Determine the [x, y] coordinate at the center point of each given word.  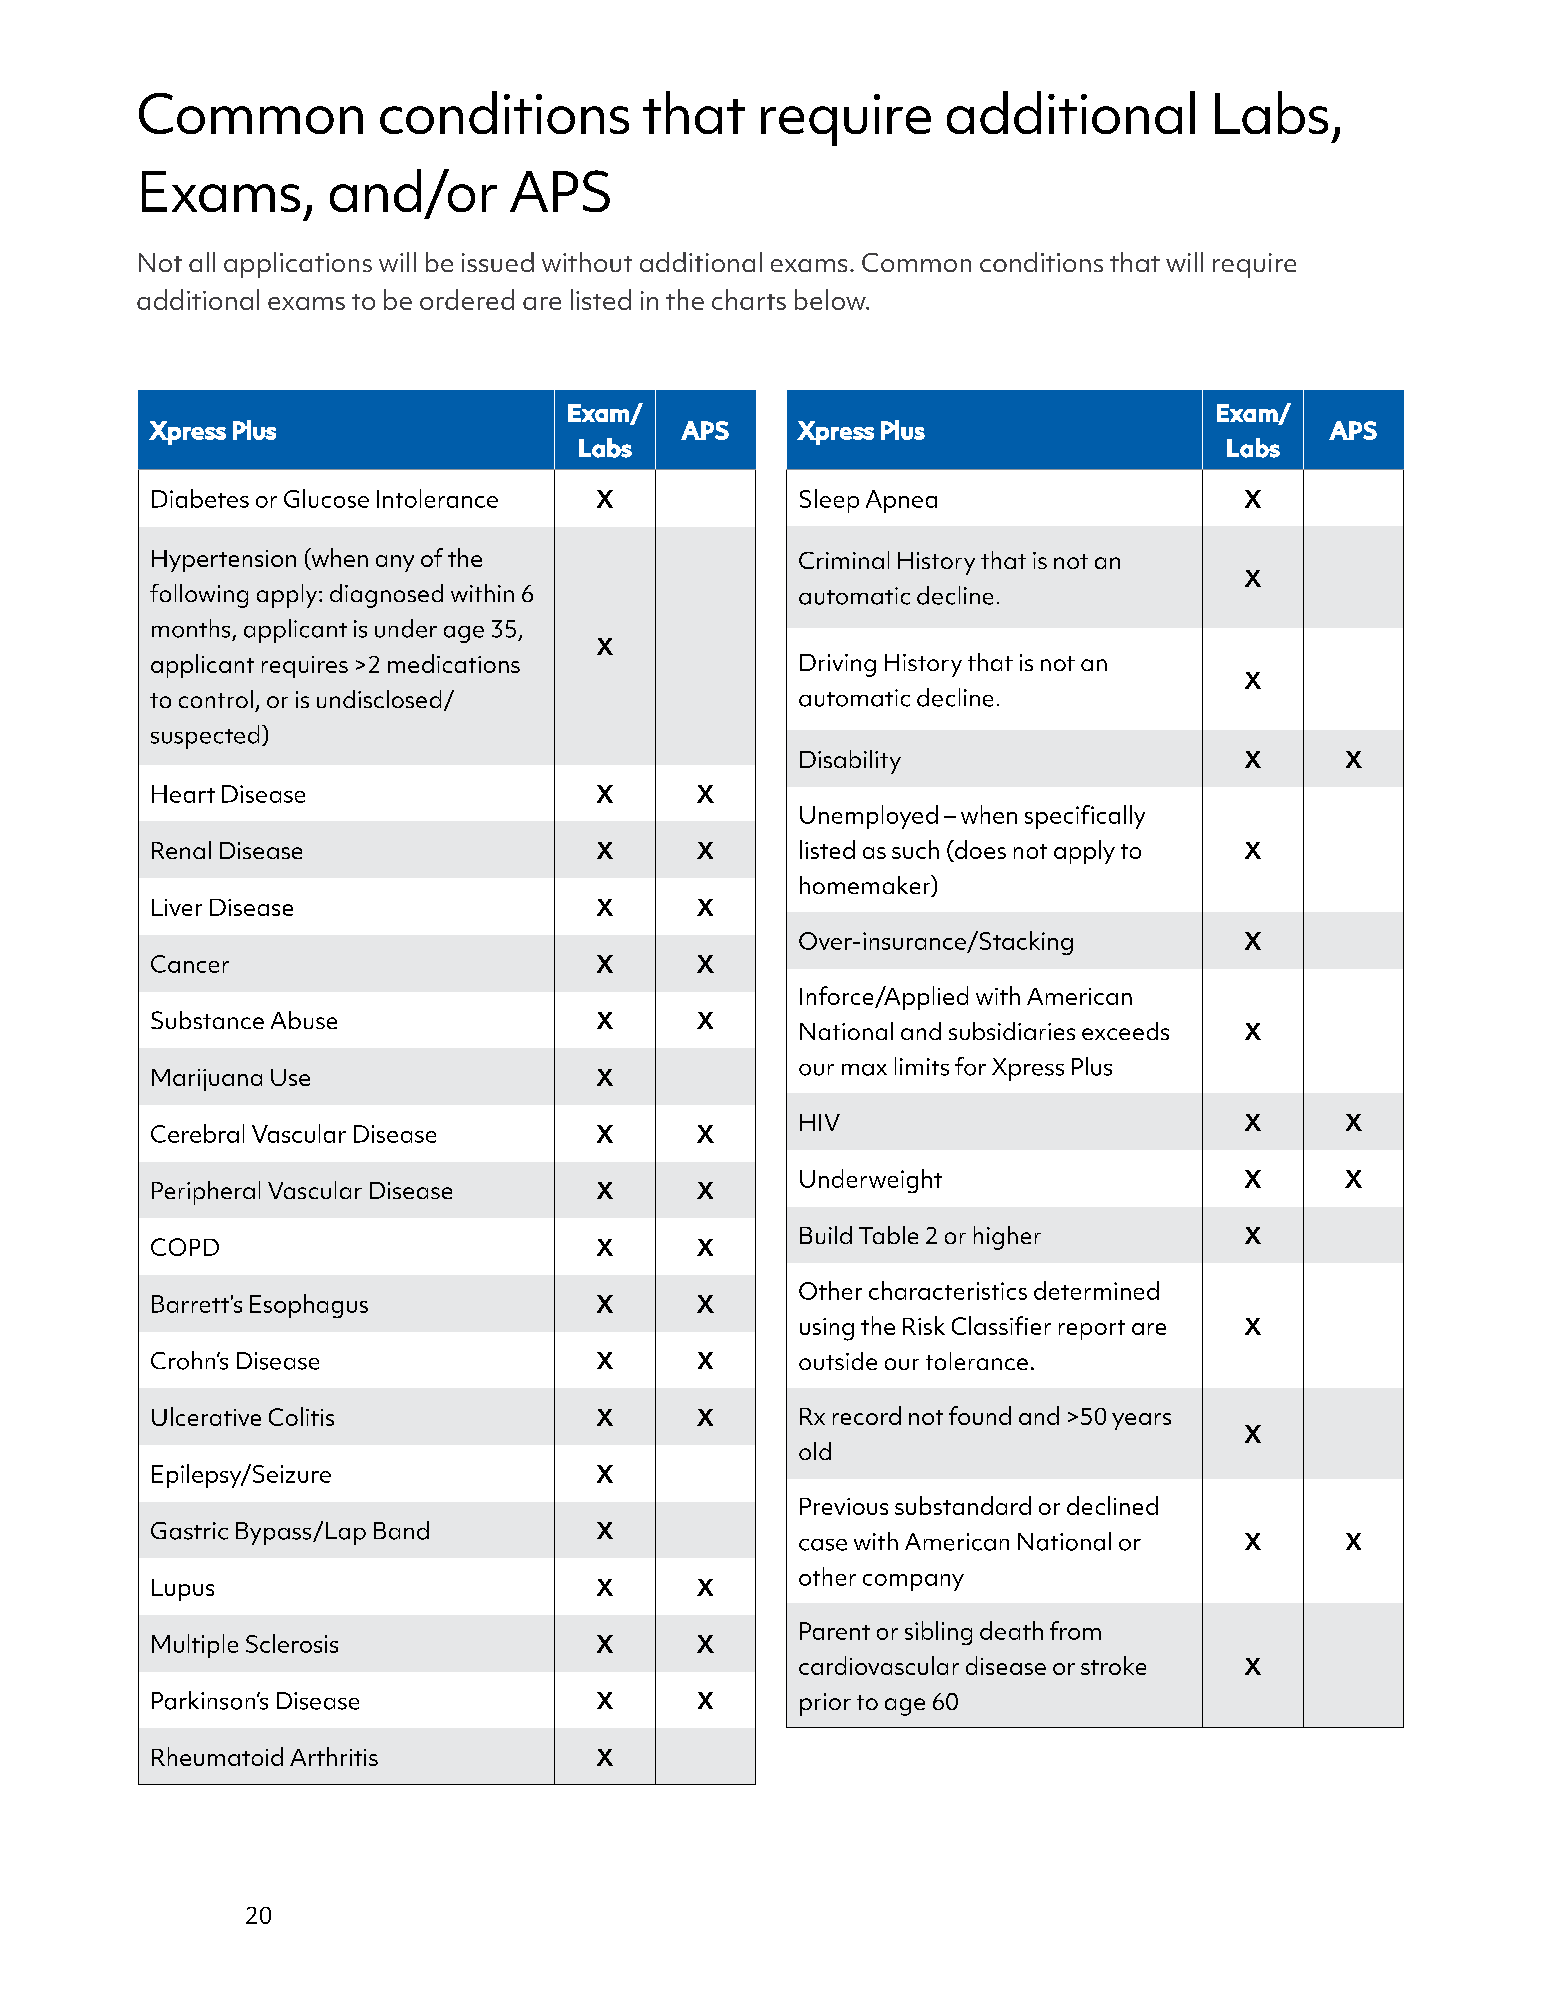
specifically [1085, 817]
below [831, 299]
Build [826, 1235]
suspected [205, 737]
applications [298, 265]
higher [1007, 1238]
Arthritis [334, 1756]
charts [749, 299]
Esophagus [309, 1306]
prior [825, 1704]
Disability [850, 762]
